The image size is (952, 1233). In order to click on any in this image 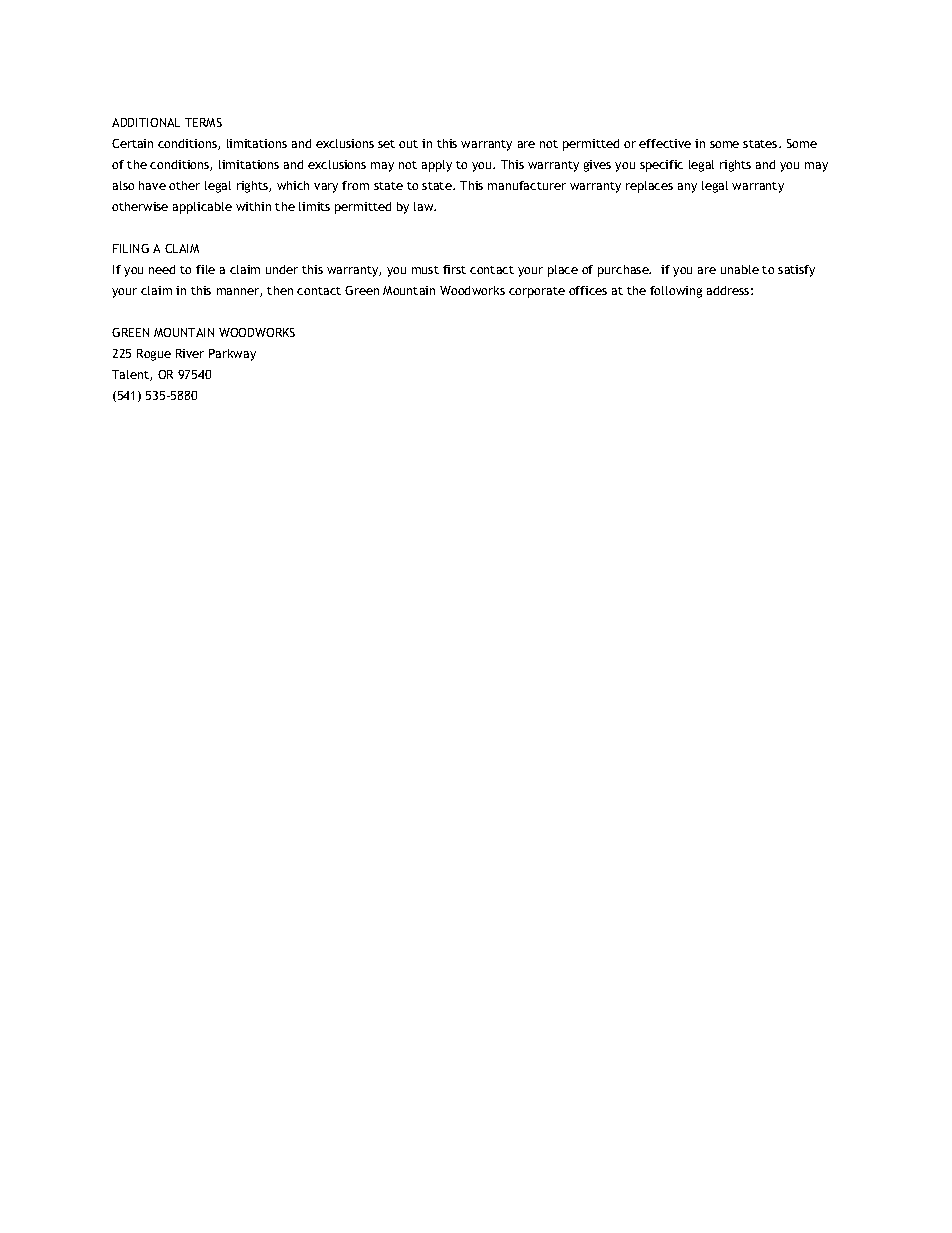, I will do `click(687, 188)`.
